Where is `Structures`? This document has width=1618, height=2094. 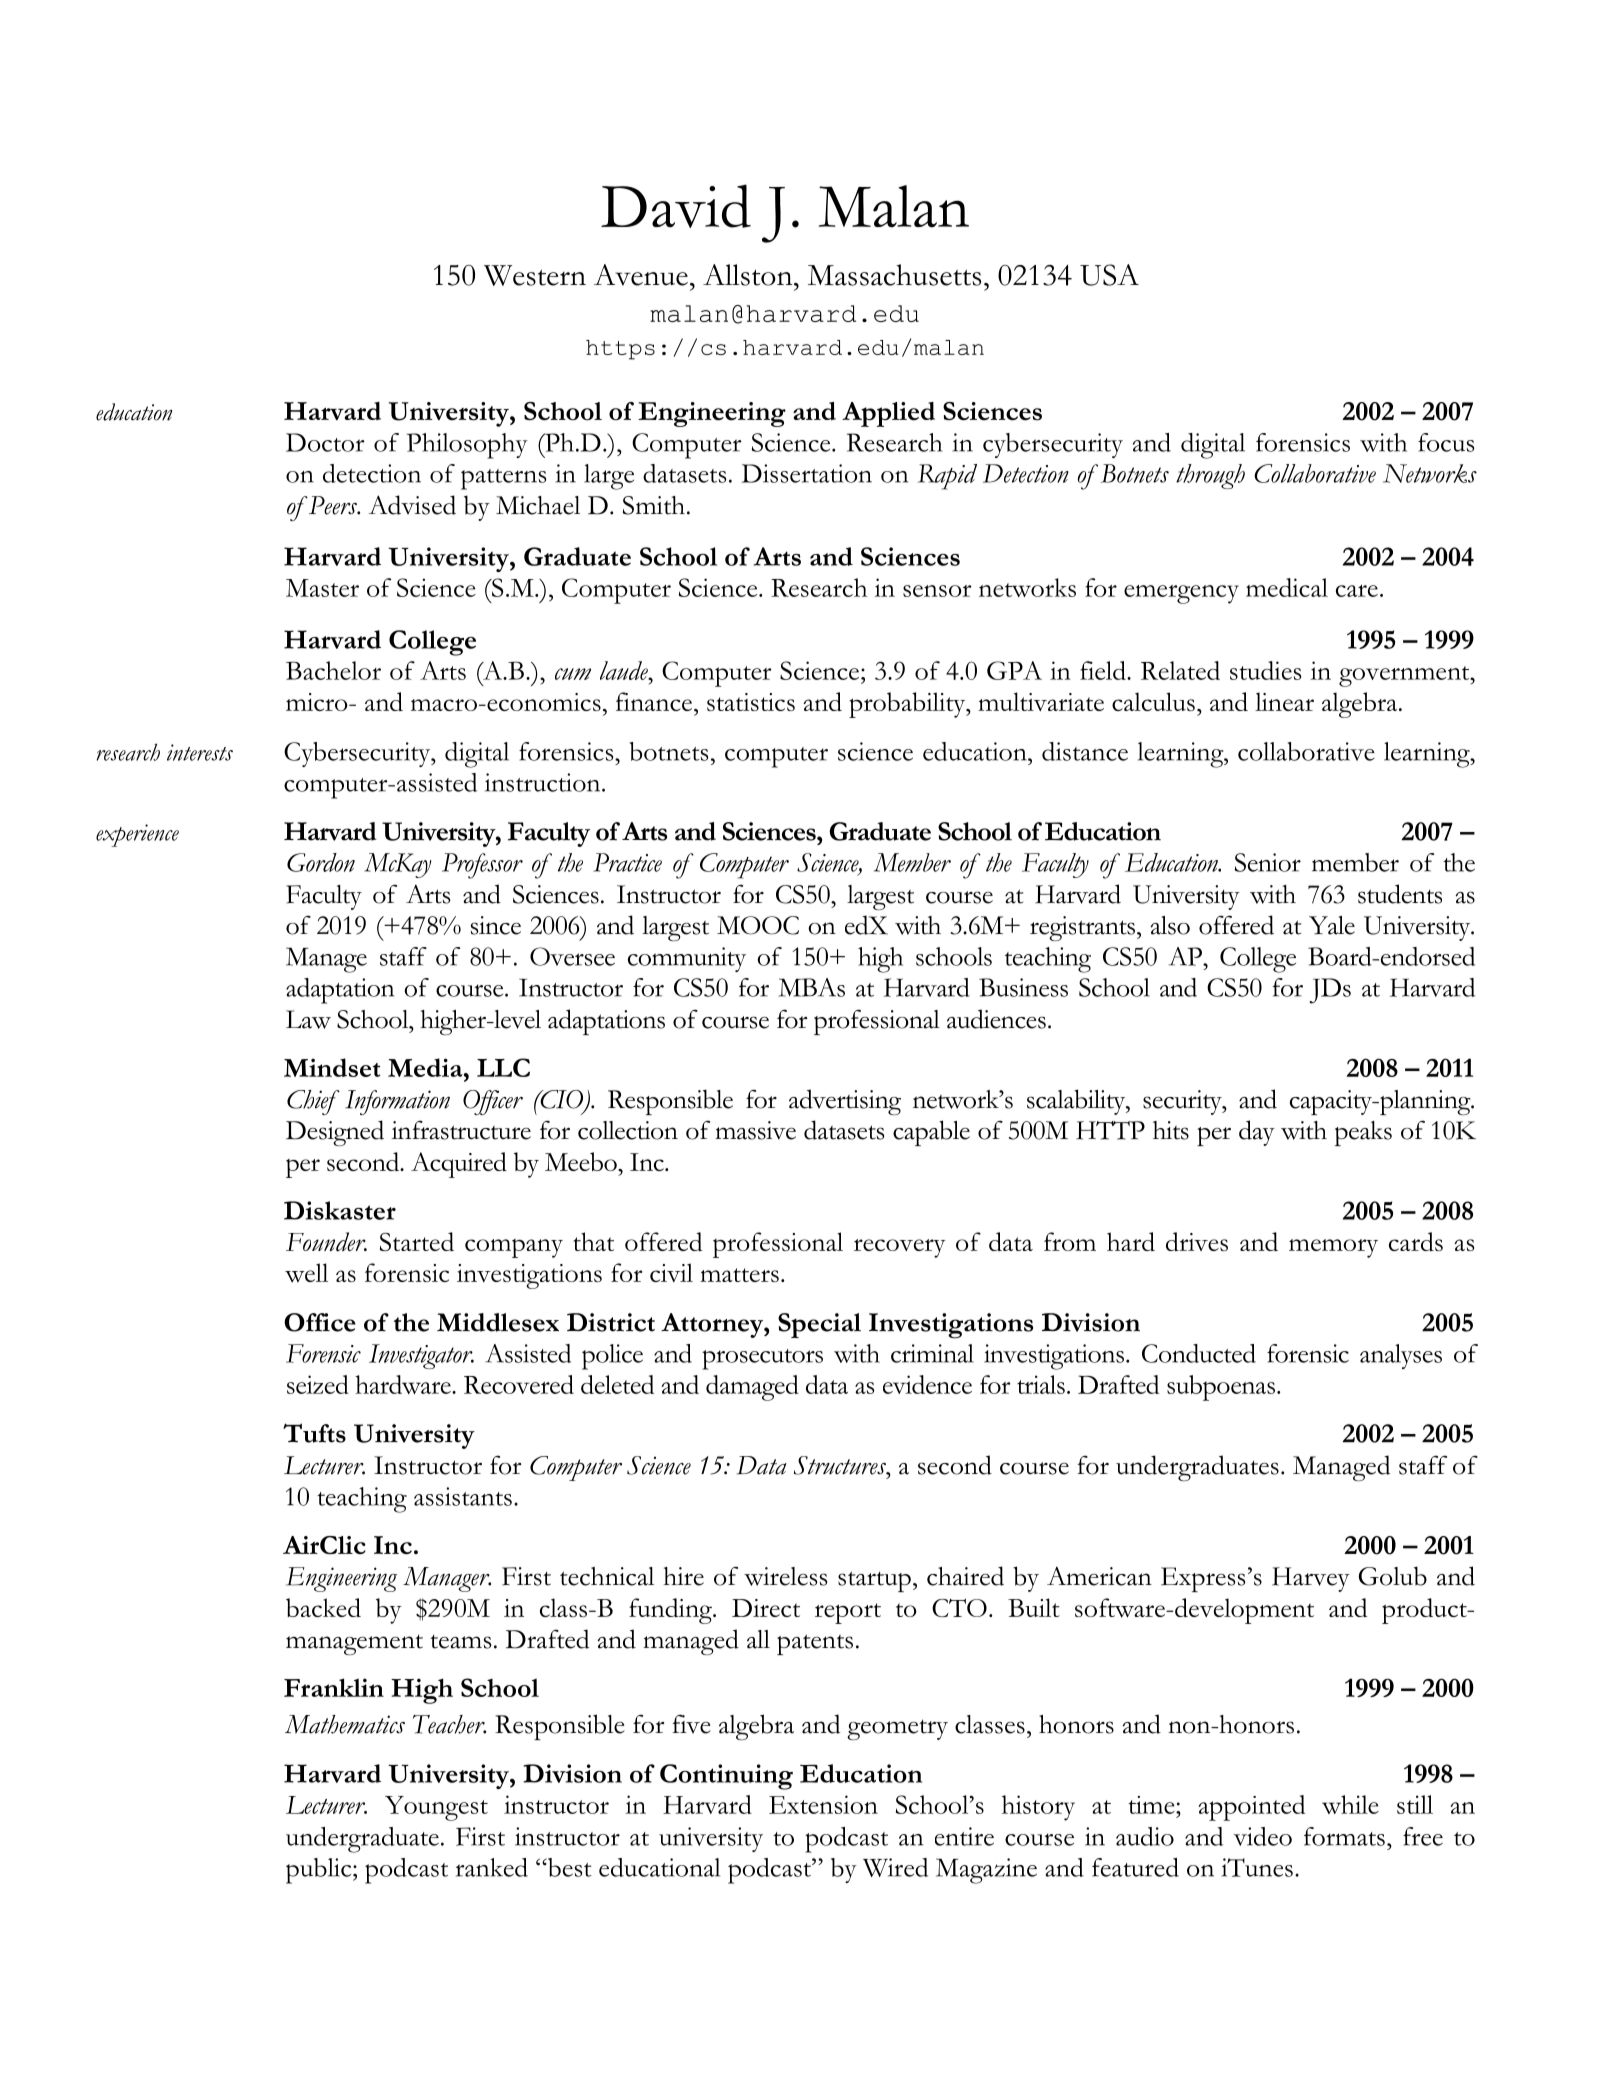 Structures is located at coordinates (841, 1465).
